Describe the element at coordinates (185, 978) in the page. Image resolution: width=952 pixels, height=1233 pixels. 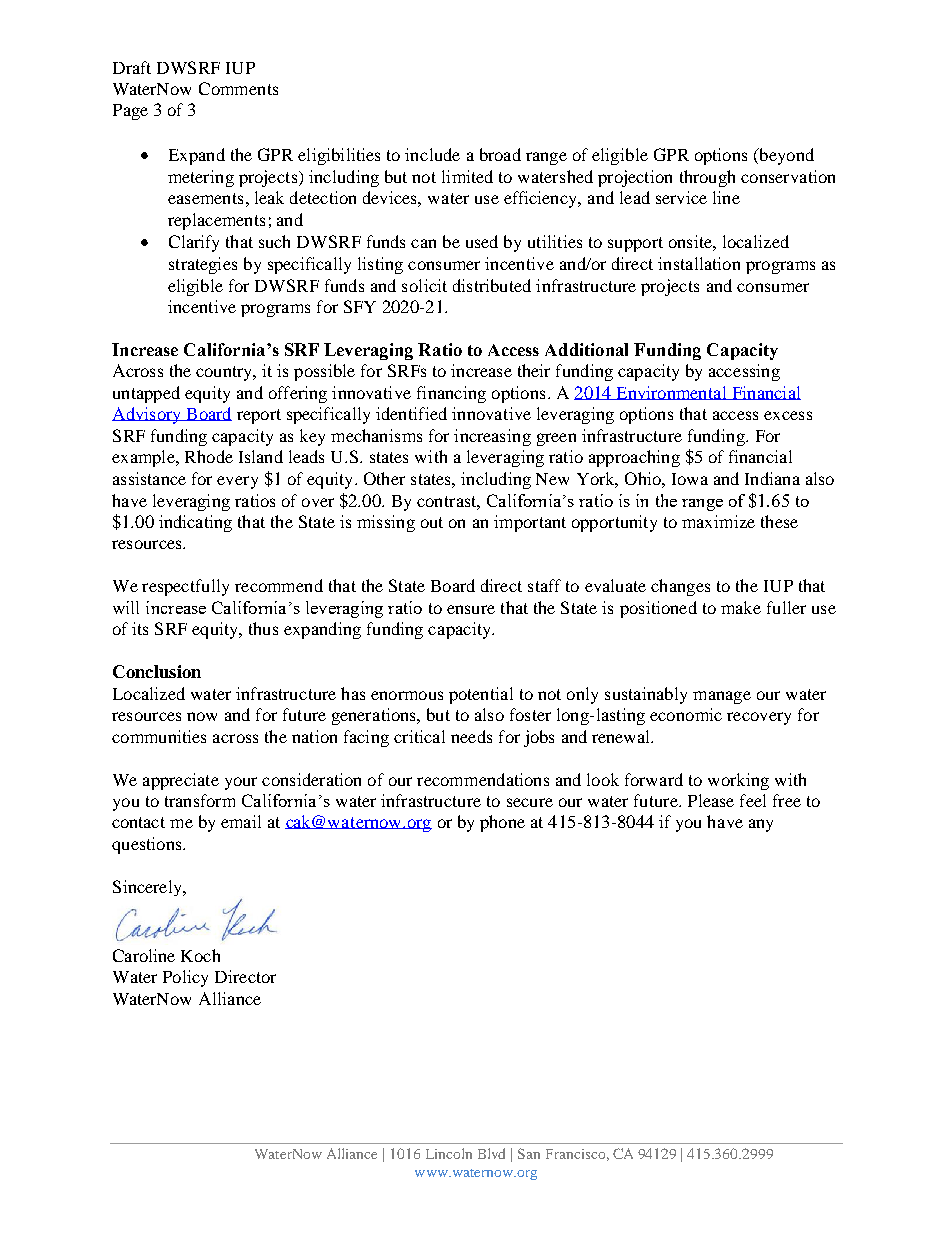
I see `Policy` at that location.
